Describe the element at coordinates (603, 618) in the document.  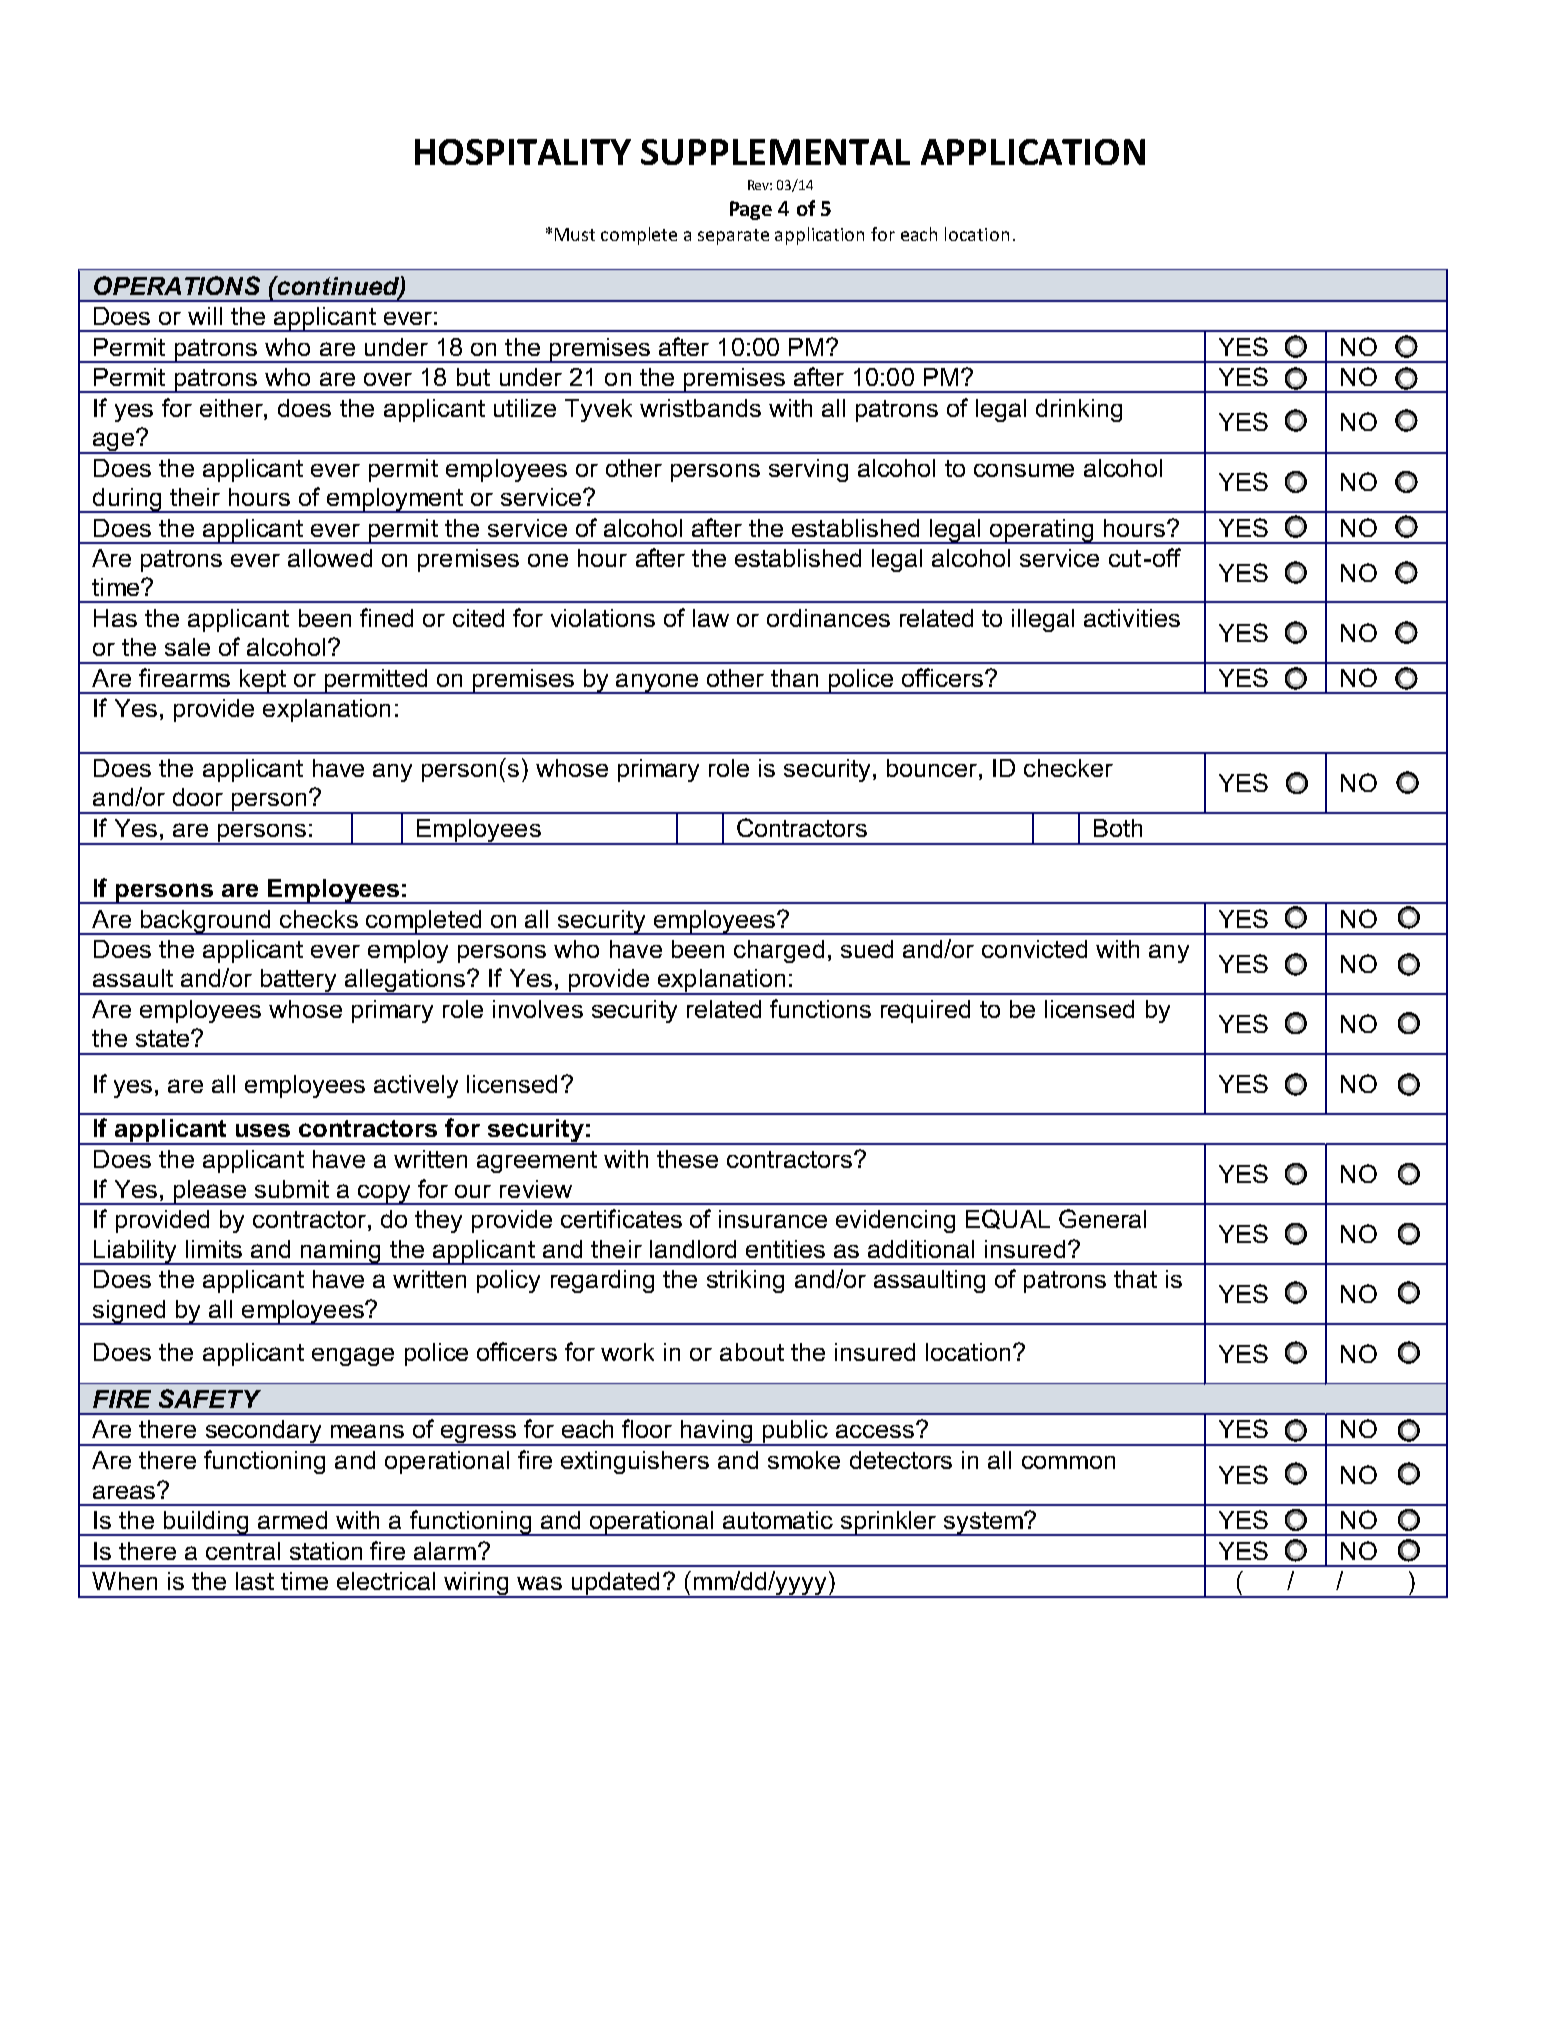
I see `violations` at that location.
